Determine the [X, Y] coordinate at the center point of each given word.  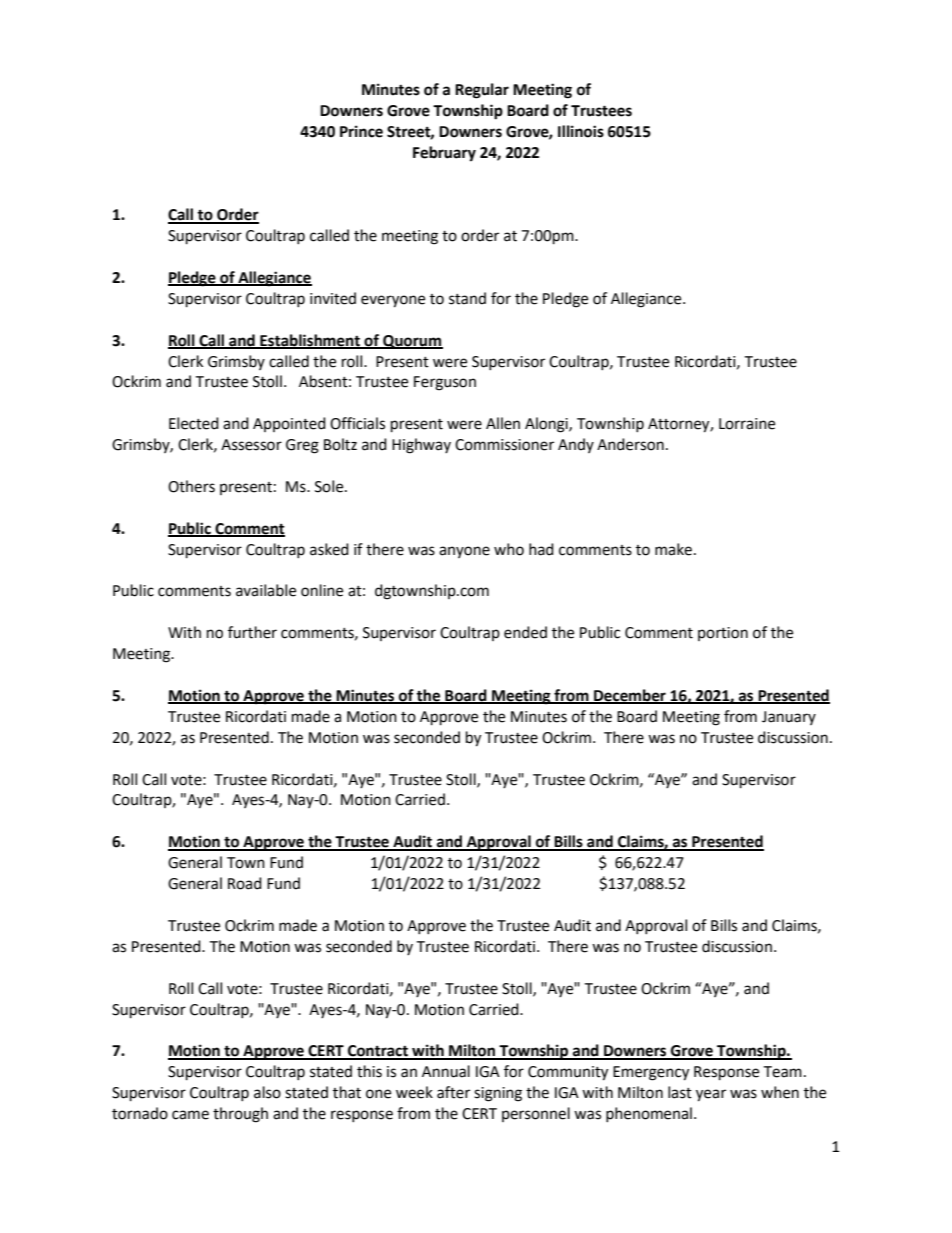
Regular [482, 91]
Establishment [310, 341]
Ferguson [445, 383]
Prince [361, 131]
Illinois [581, 131]
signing [498, 1094]
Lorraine [747, 424]
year [711, 1095]
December [630, 696]
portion [723, 634]
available [266, 590]
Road [245, 883]
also [267, 1092]
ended [525, 632]
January [789, 718]
